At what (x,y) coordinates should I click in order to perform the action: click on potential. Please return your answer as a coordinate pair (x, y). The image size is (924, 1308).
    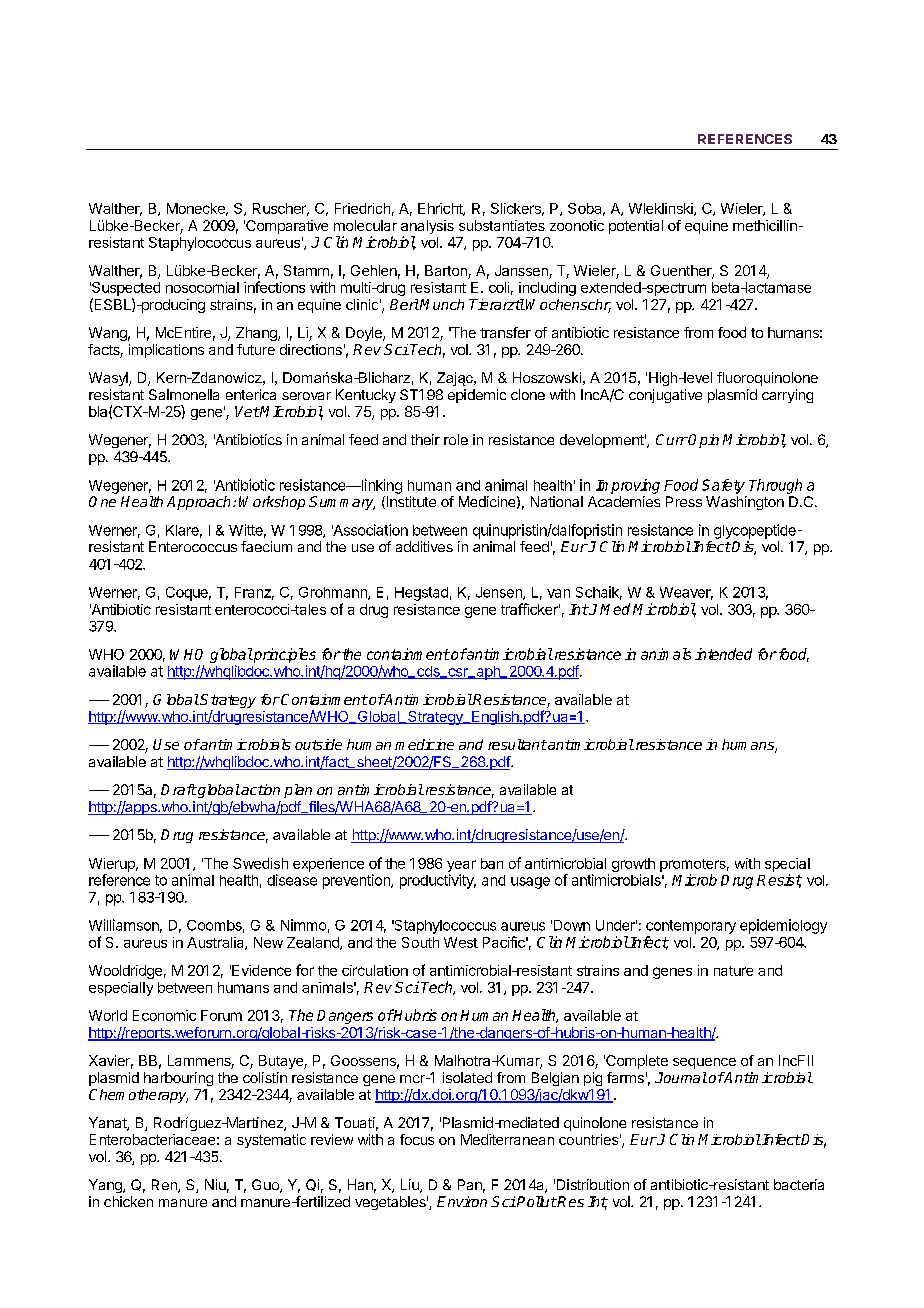
    Looking at the image, I should click on (636, 227).
